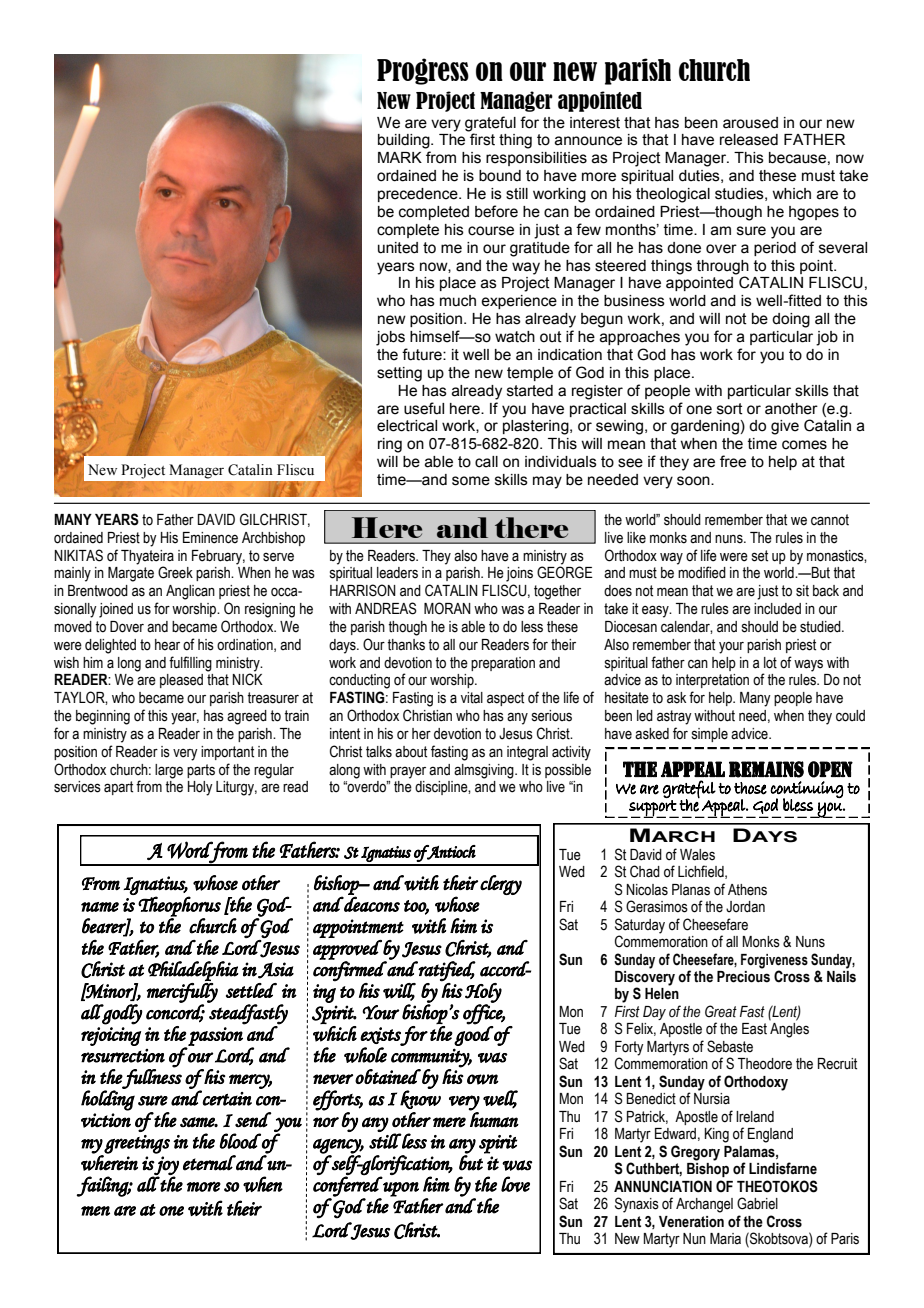  Describe the element at coordinates (750, 123) in the page. I see `aroused` at that location.
